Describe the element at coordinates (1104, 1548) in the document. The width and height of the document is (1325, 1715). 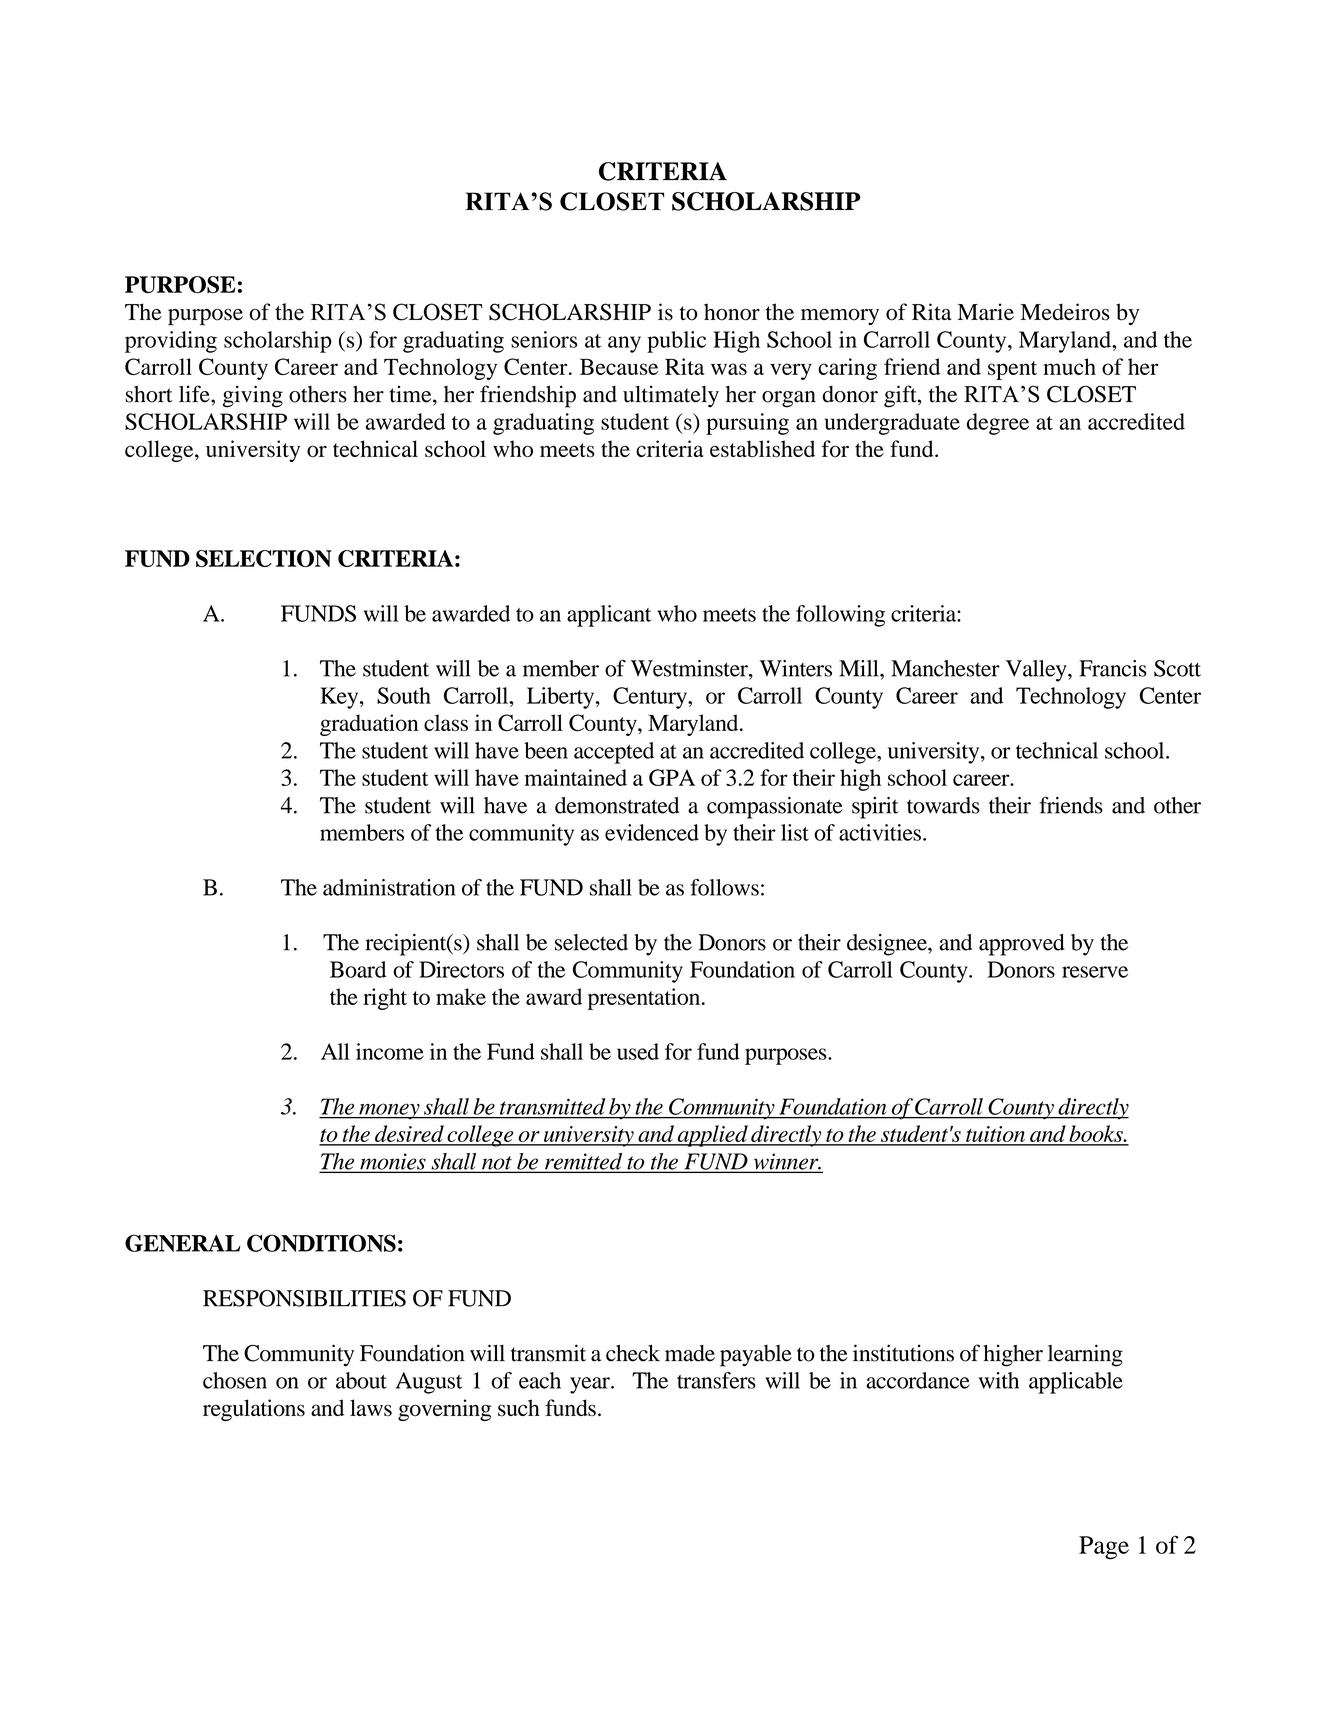
I see `Page` at that location.
